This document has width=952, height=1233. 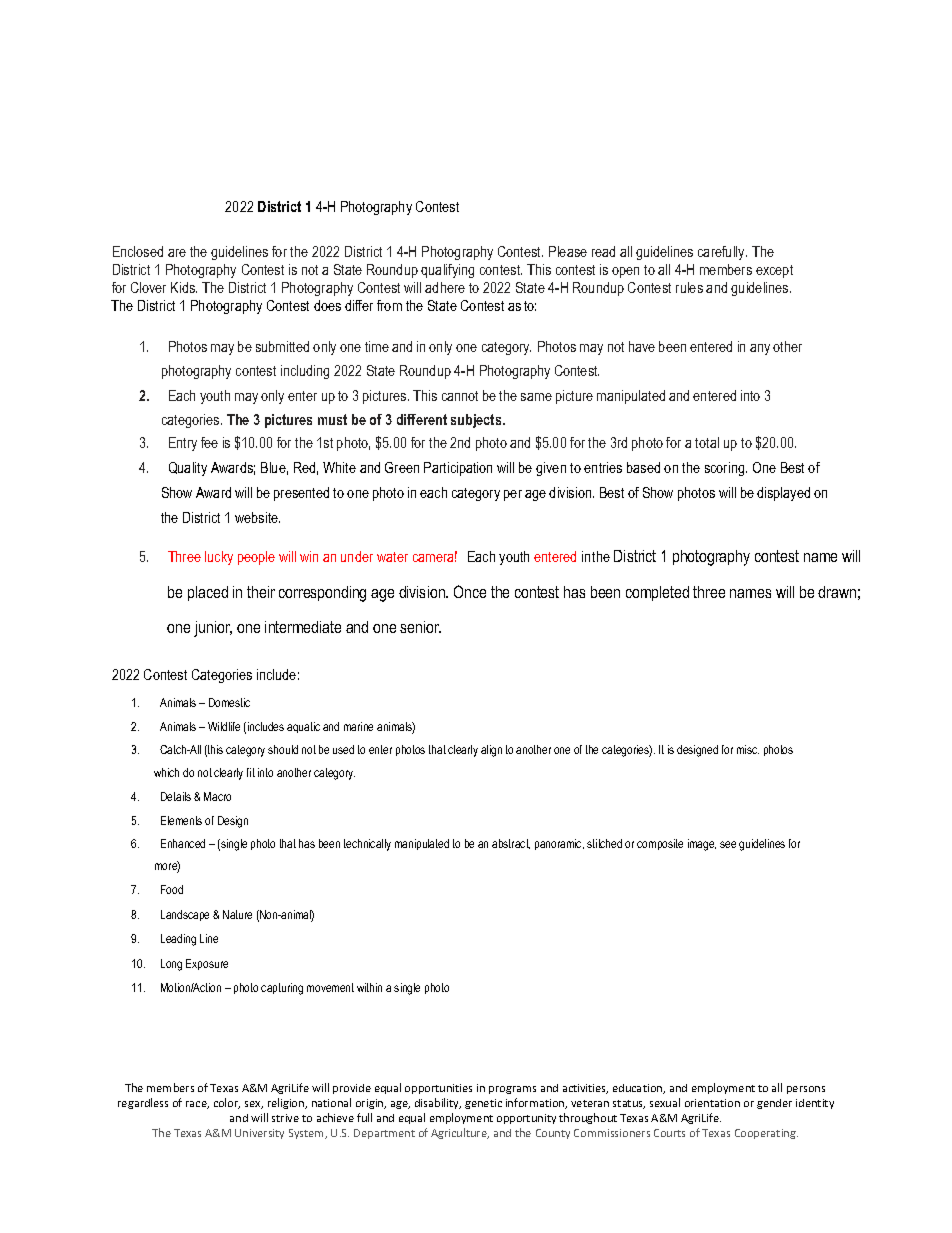 What do you see at coordinates (657, 593) in the document?
I see `completed` at bounding box center [657, 593].
